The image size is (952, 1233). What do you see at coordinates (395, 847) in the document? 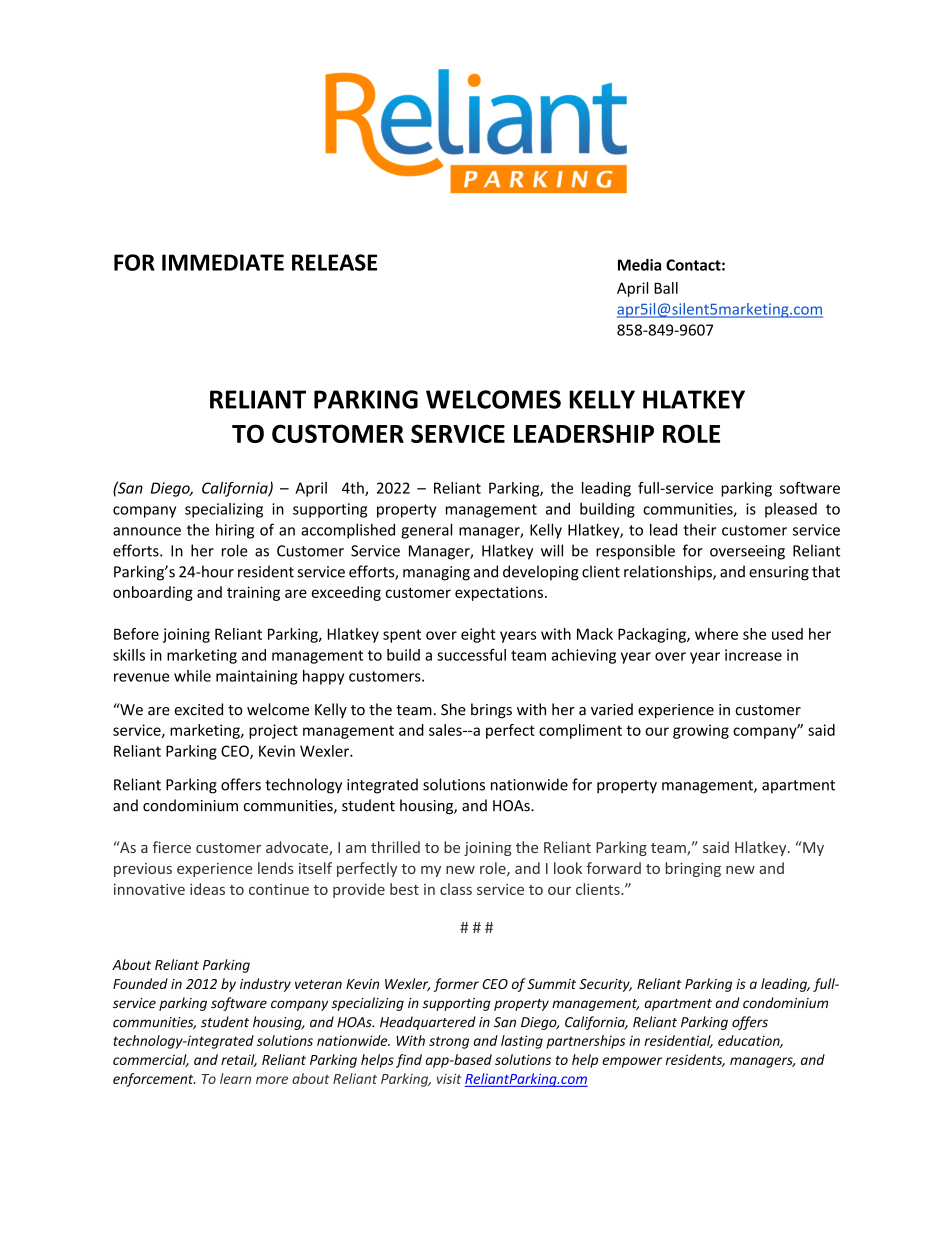
I see `thrilled` at bounding box center [395, 847].
